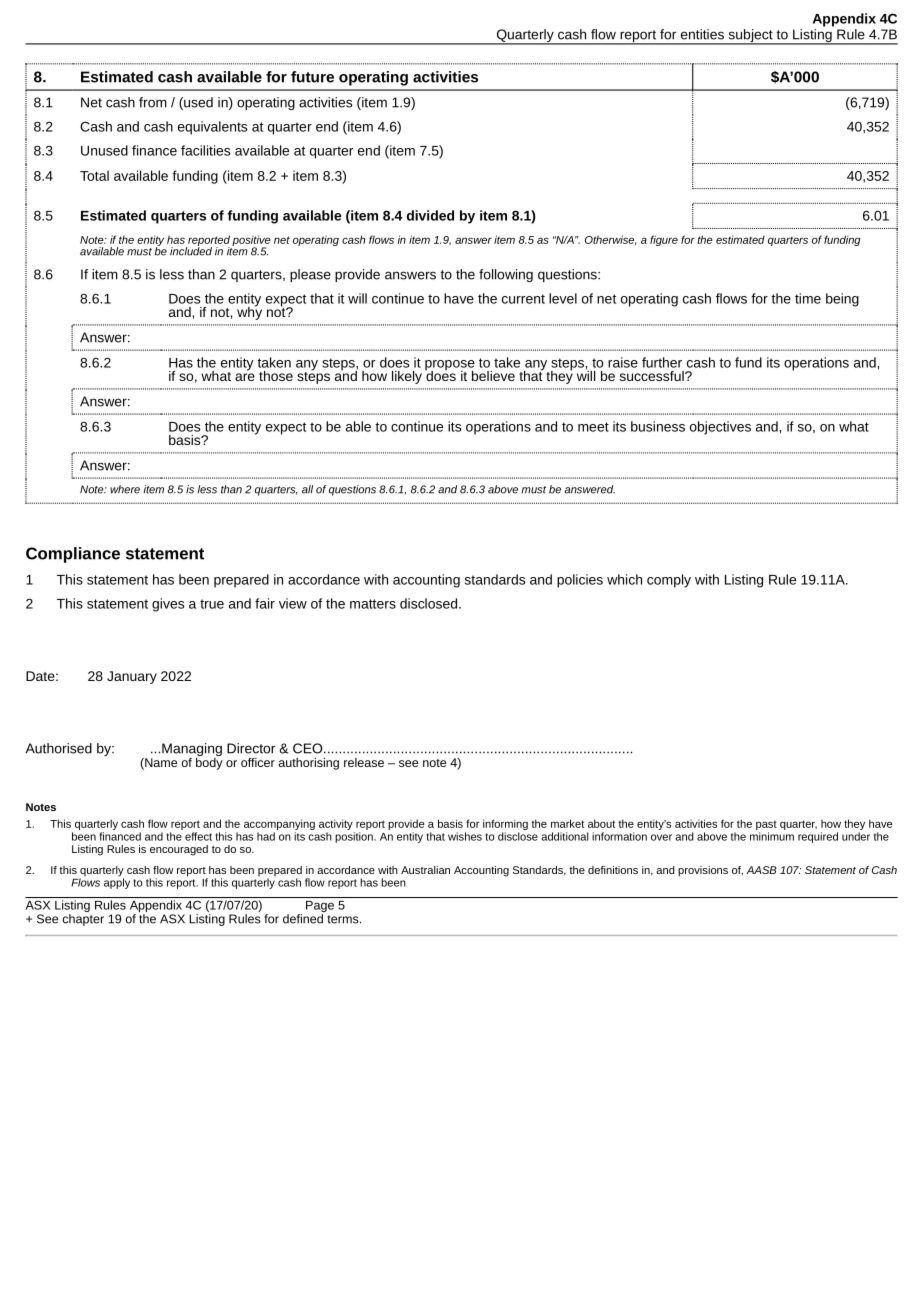 The image size is (924, 1308). Describe the element at coordinates (117, 882) in the screenshot. I see `apply` at that location.
